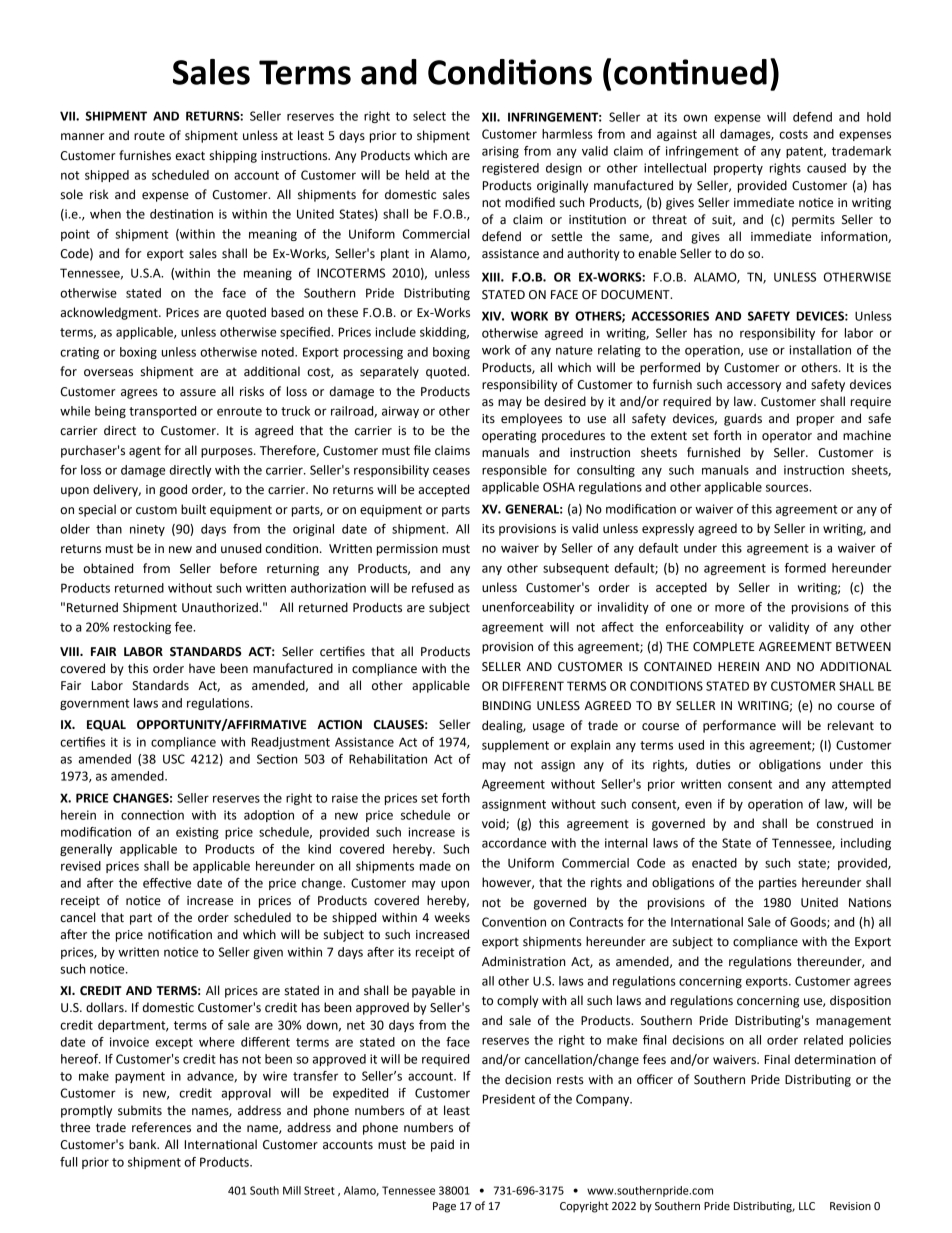  I want to click on BINDING, so click(507, 706).
